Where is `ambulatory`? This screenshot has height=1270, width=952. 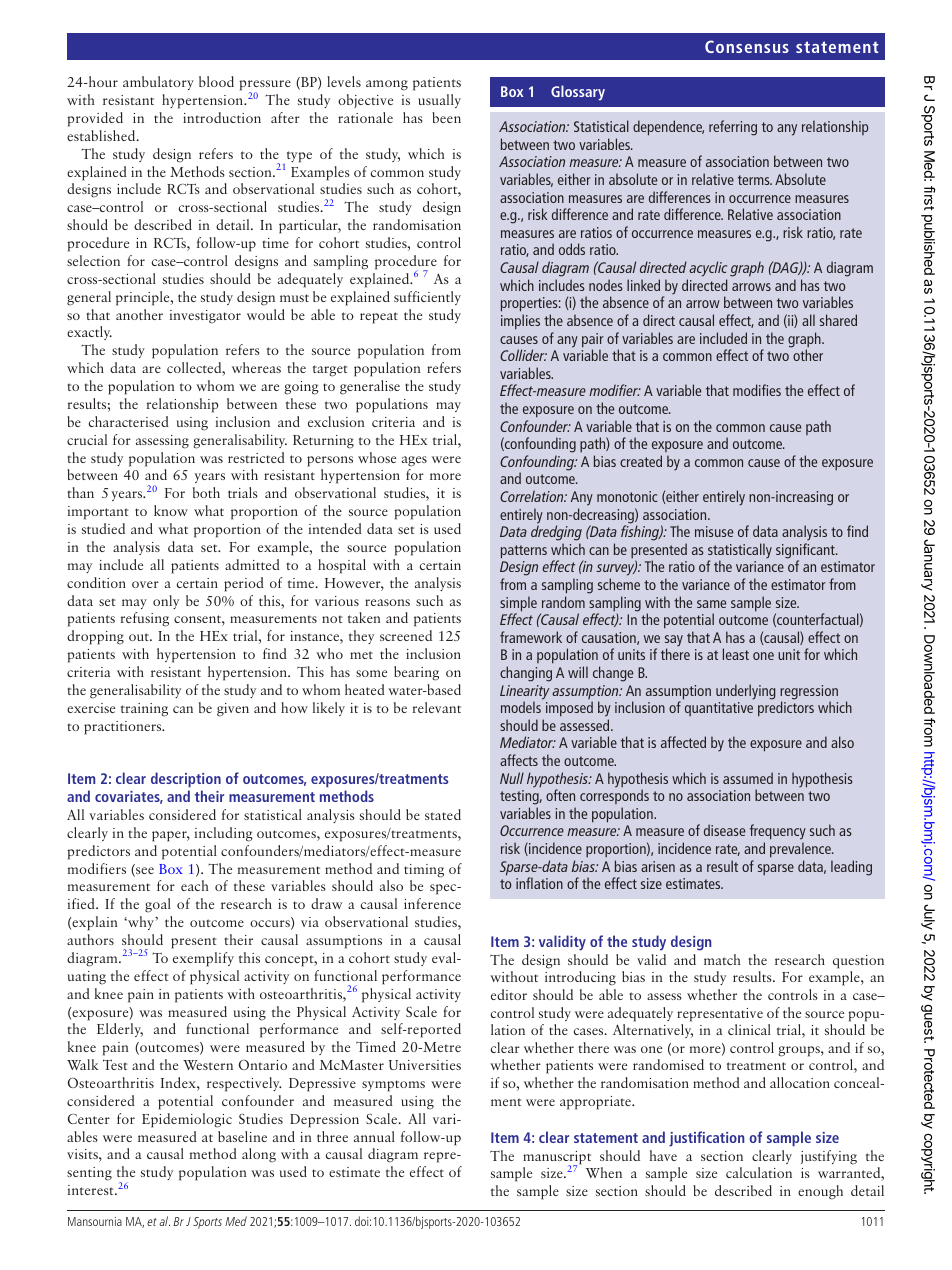 ambulatory is located at coordinates (158, 83).
